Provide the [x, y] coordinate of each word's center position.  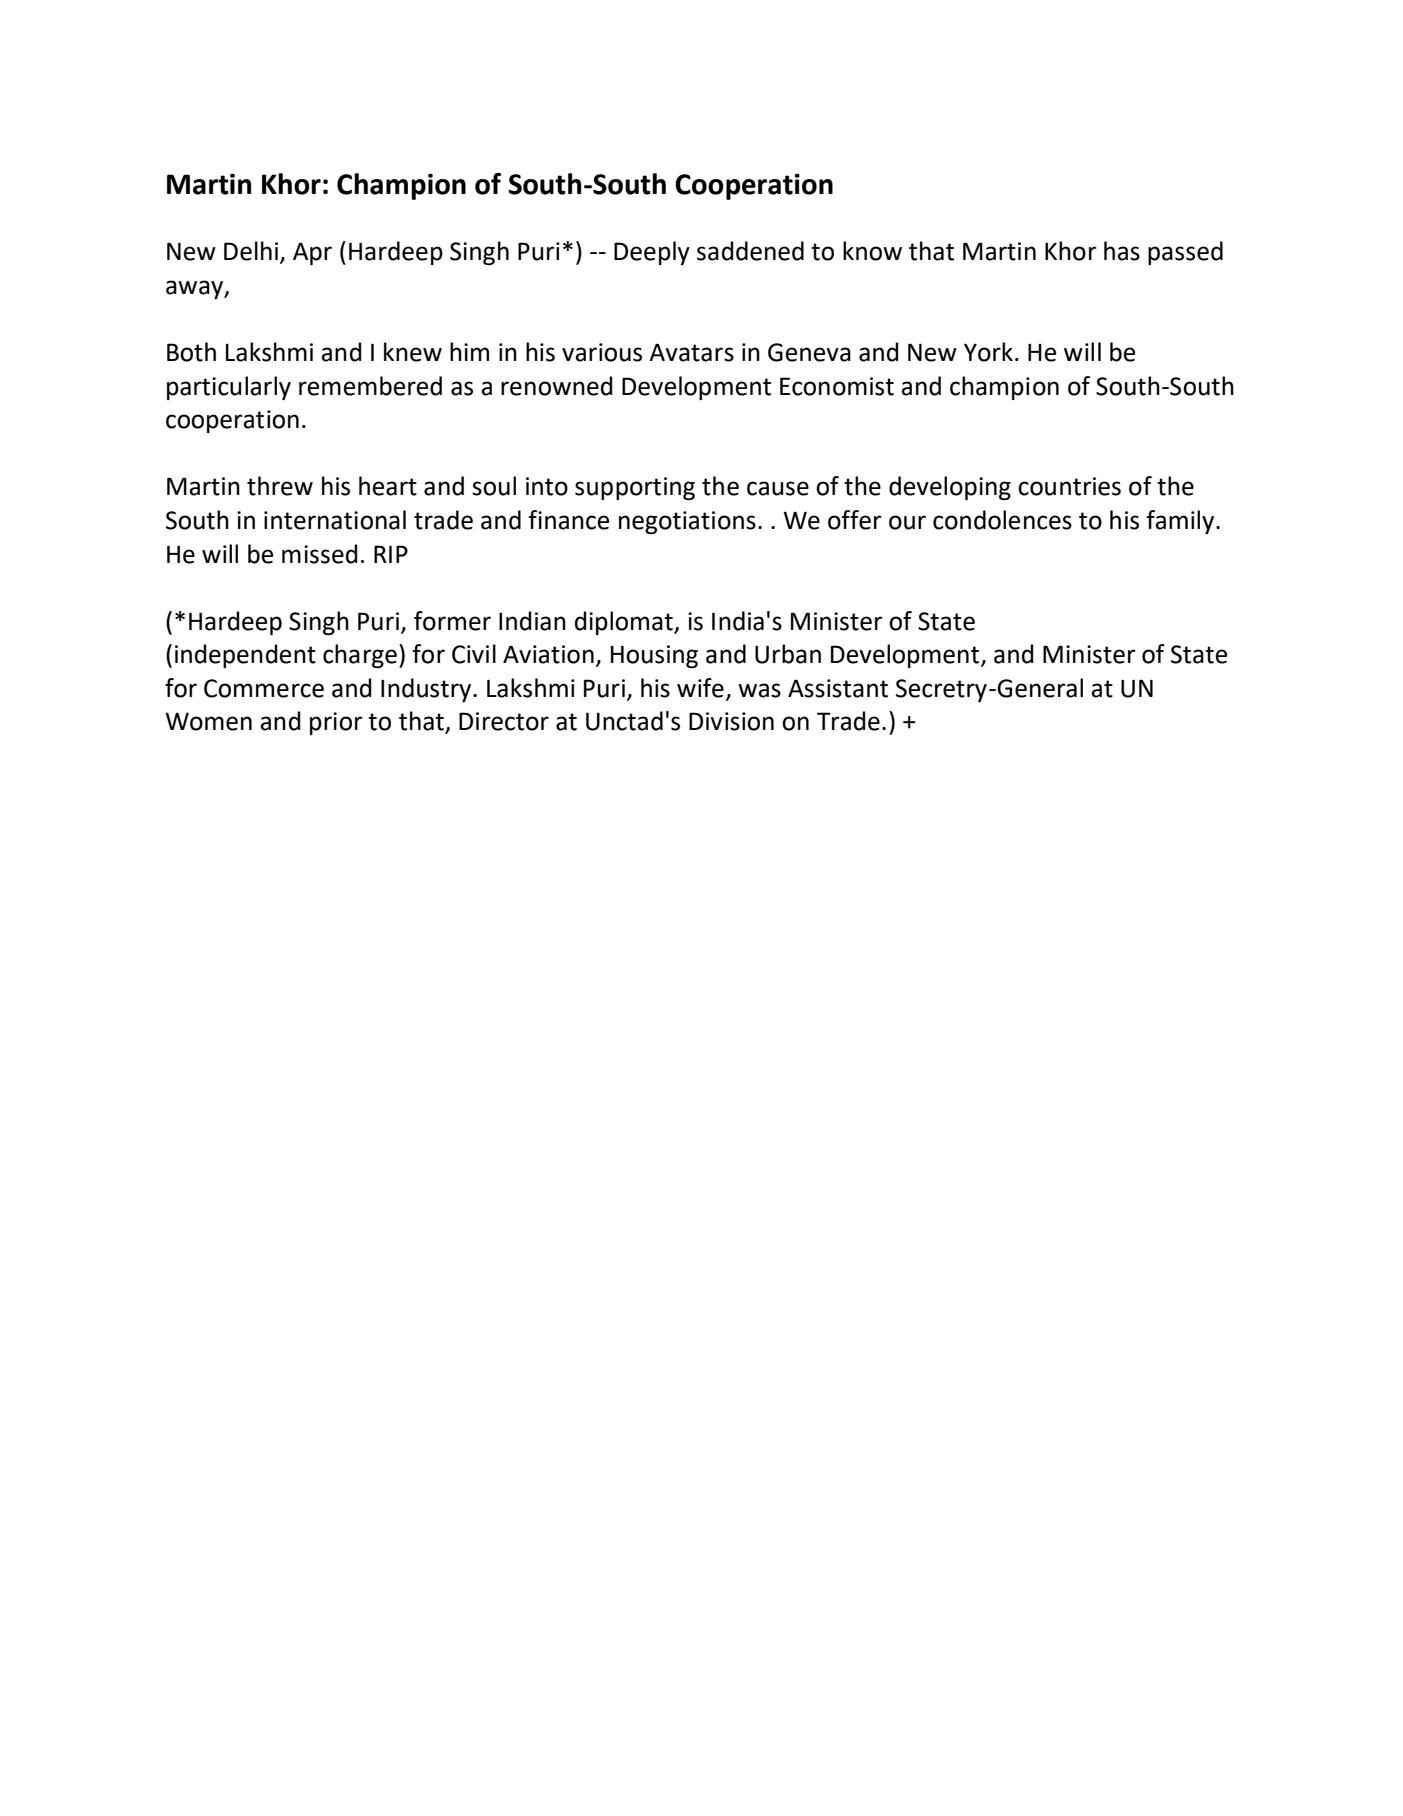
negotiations [687, 522]
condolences [1002, 520]
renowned [557, 386]
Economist [837, 386]
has [1122, 251]
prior [336, 723]
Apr [312, 253]
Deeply [652, 253]
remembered [370, 386]
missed [320, 554]
